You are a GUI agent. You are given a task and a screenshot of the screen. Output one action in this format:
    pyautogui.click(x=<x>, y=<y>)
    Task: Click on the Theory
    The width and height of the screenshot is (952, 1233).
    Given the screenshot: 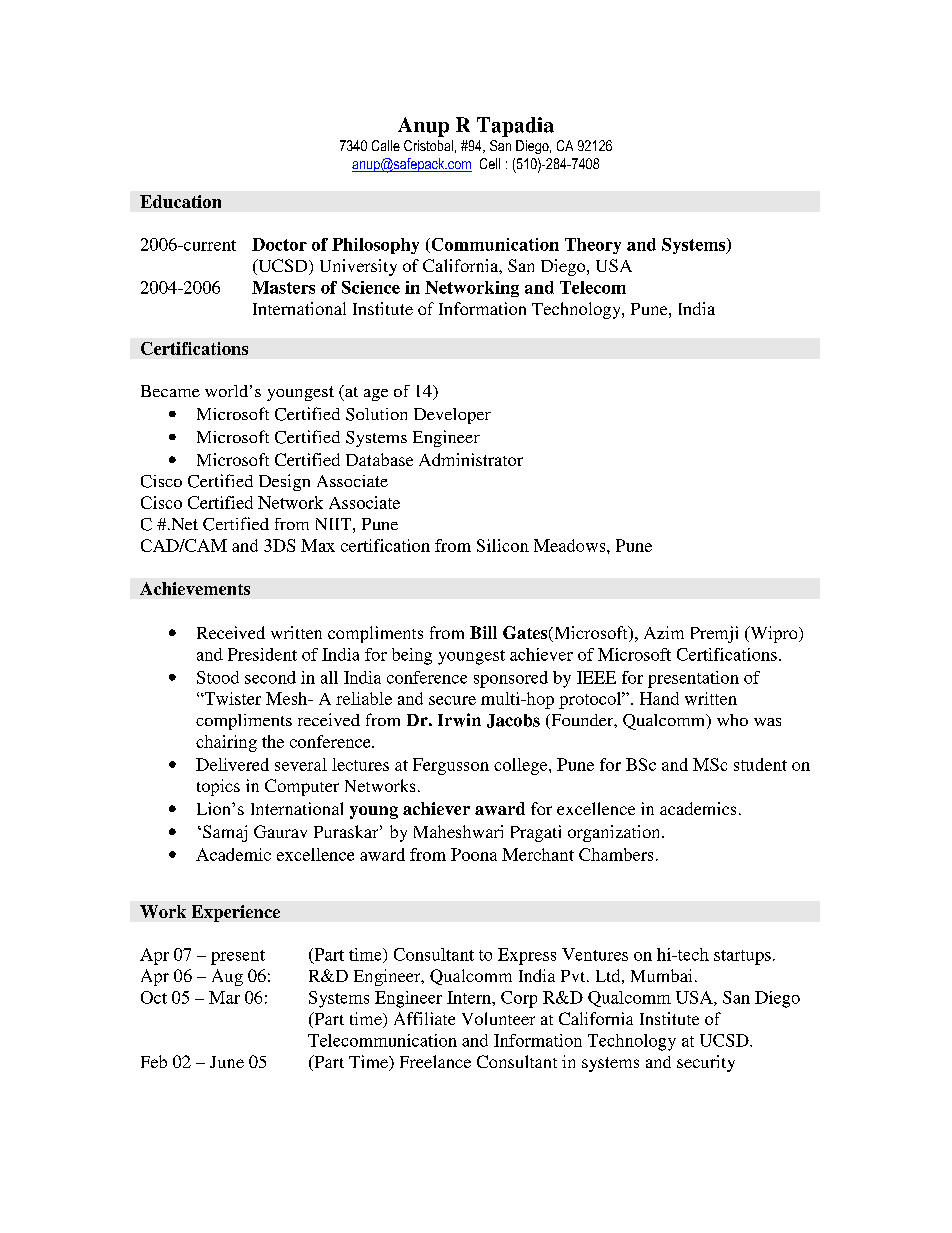 What is the action you would take?
    pyautogui.click(x=593, y=246)
